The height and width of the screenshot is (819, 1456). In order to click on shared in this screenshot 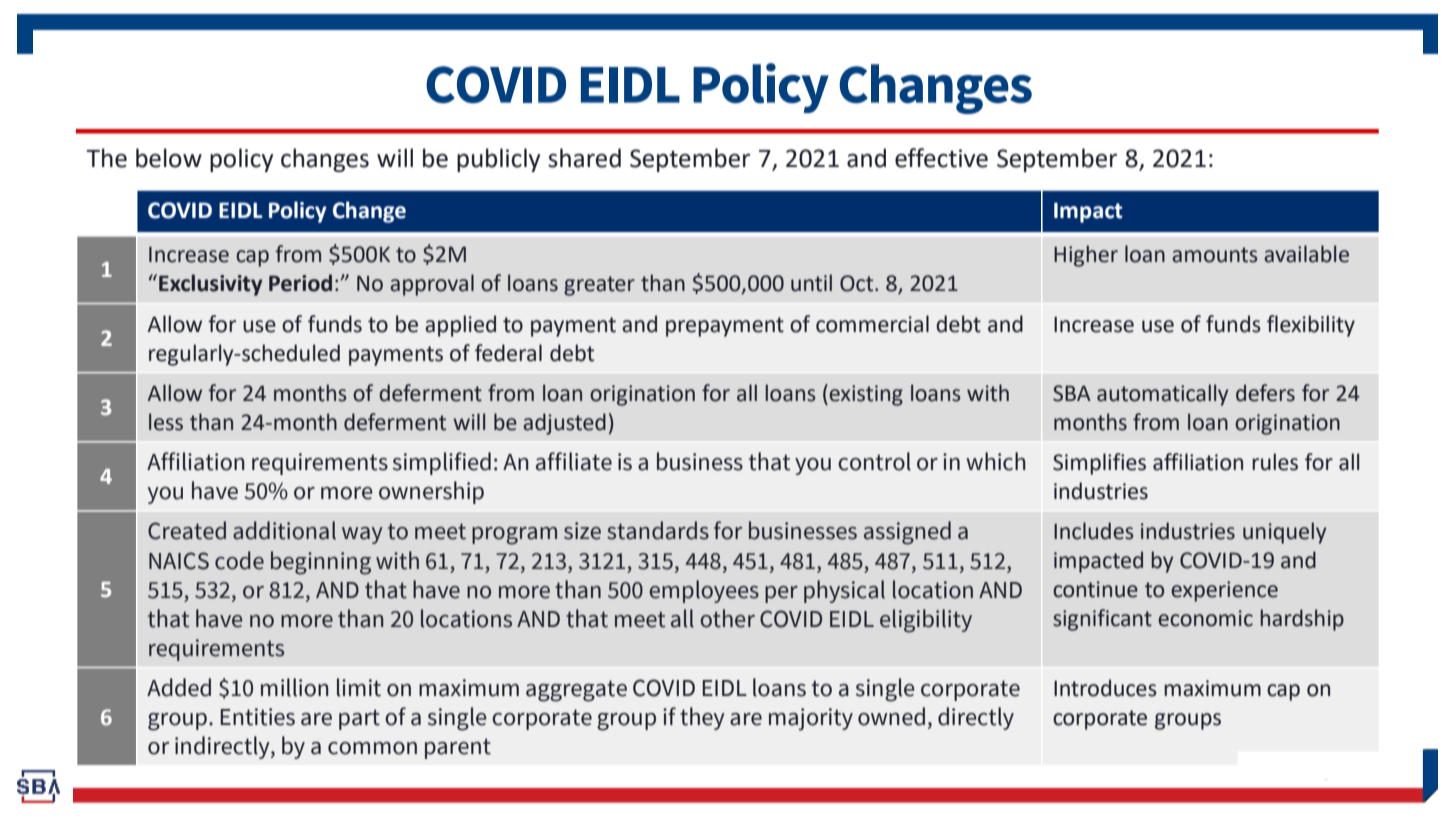, I will do `click(584, 158)`.
